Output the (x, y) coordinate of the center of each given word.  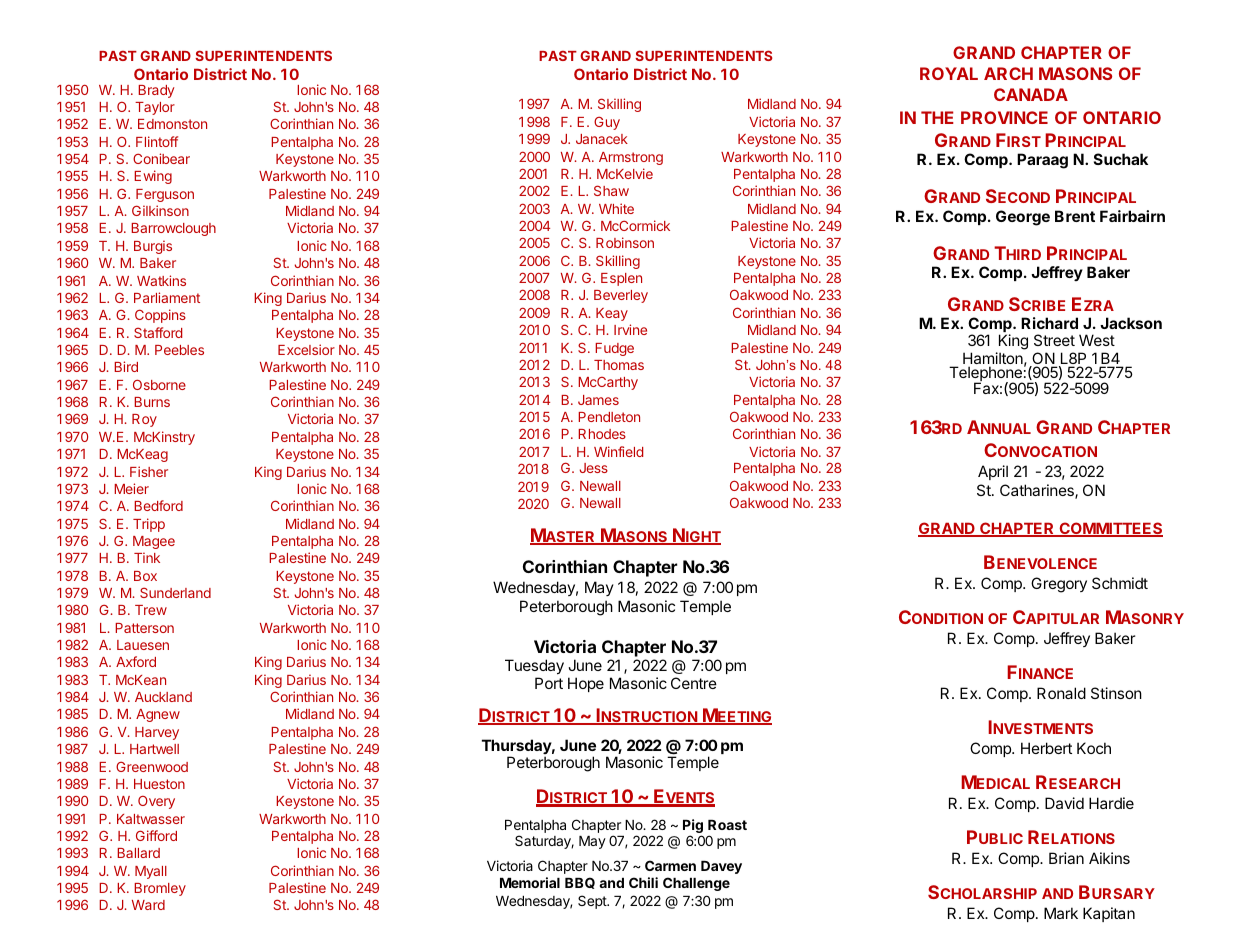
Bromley (160, 889)
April (993, 472)
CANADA (1031, 94)
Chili (643, 882)
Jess (594, 468)
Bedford (158, 505)
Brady (156, 91)
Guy (607, 123)
